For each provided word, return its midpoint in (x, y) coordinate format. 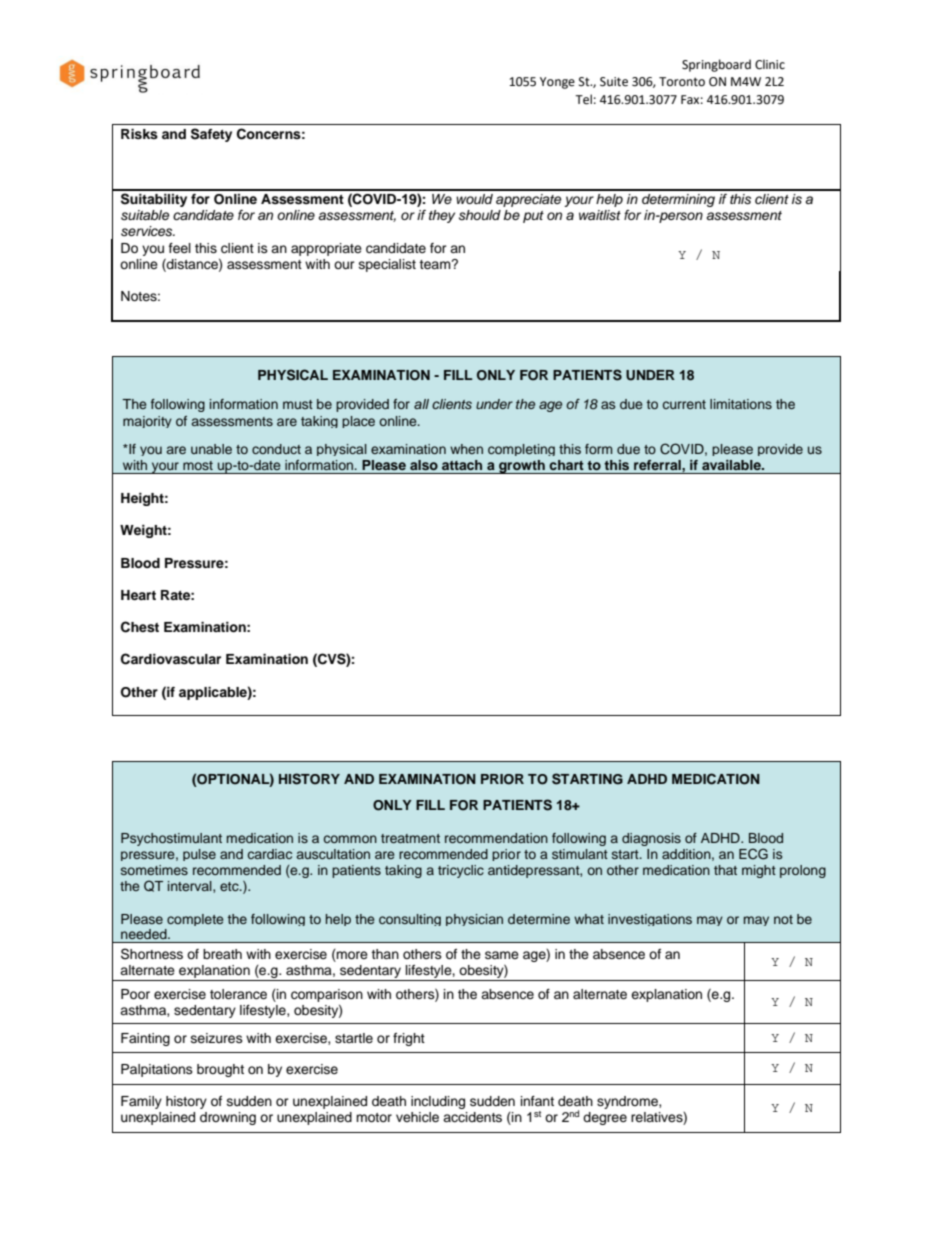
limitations (741, 404)
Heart (138, 595)
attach (462, 465)
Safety (211, 135)
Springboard (716, 65)
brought (220, 1070)
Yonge (557, 83)
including (438, 1102)
